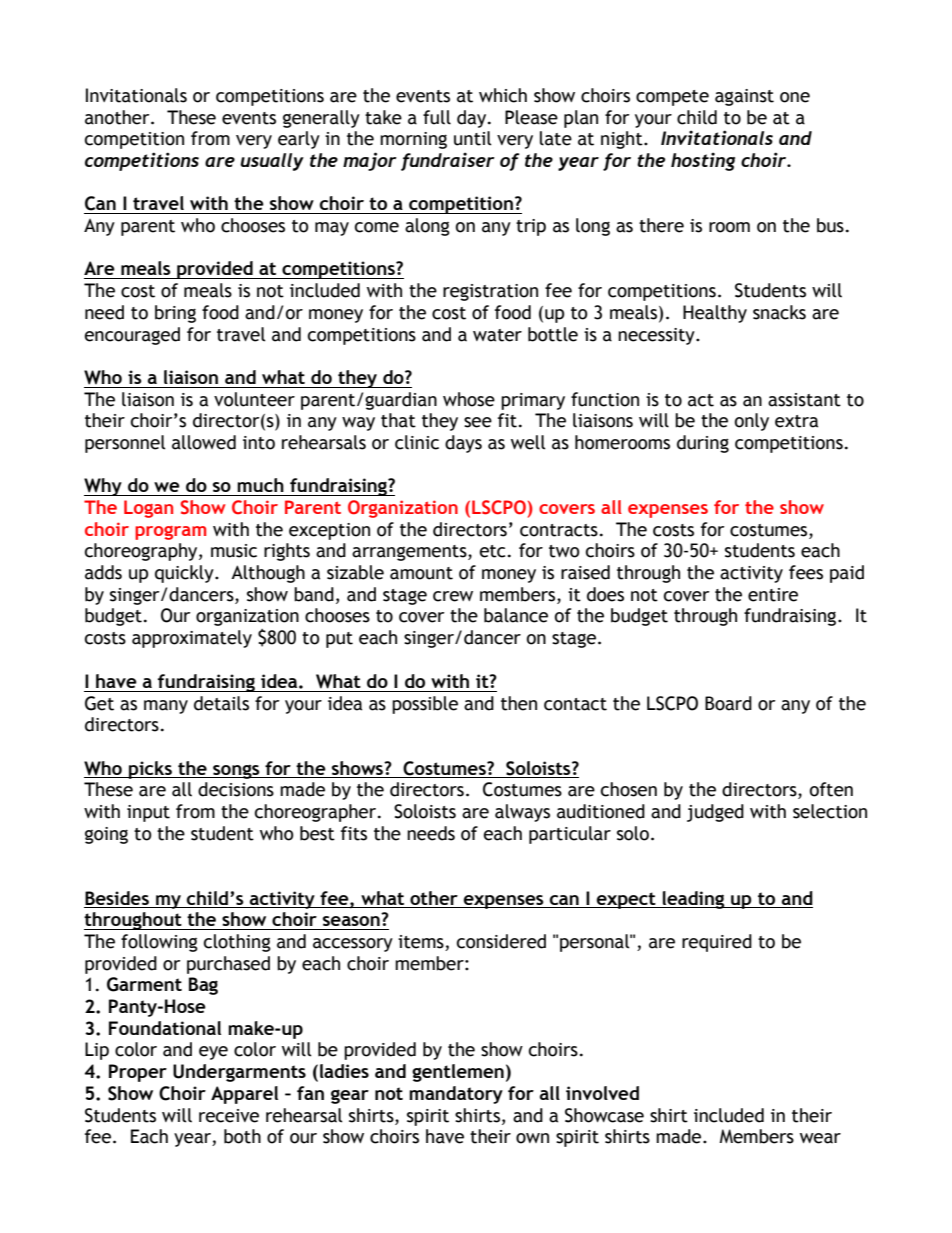  What do you see at coordinates (744, 97) in the screenshot?
I see `against` at bounding box center [744, 97].
